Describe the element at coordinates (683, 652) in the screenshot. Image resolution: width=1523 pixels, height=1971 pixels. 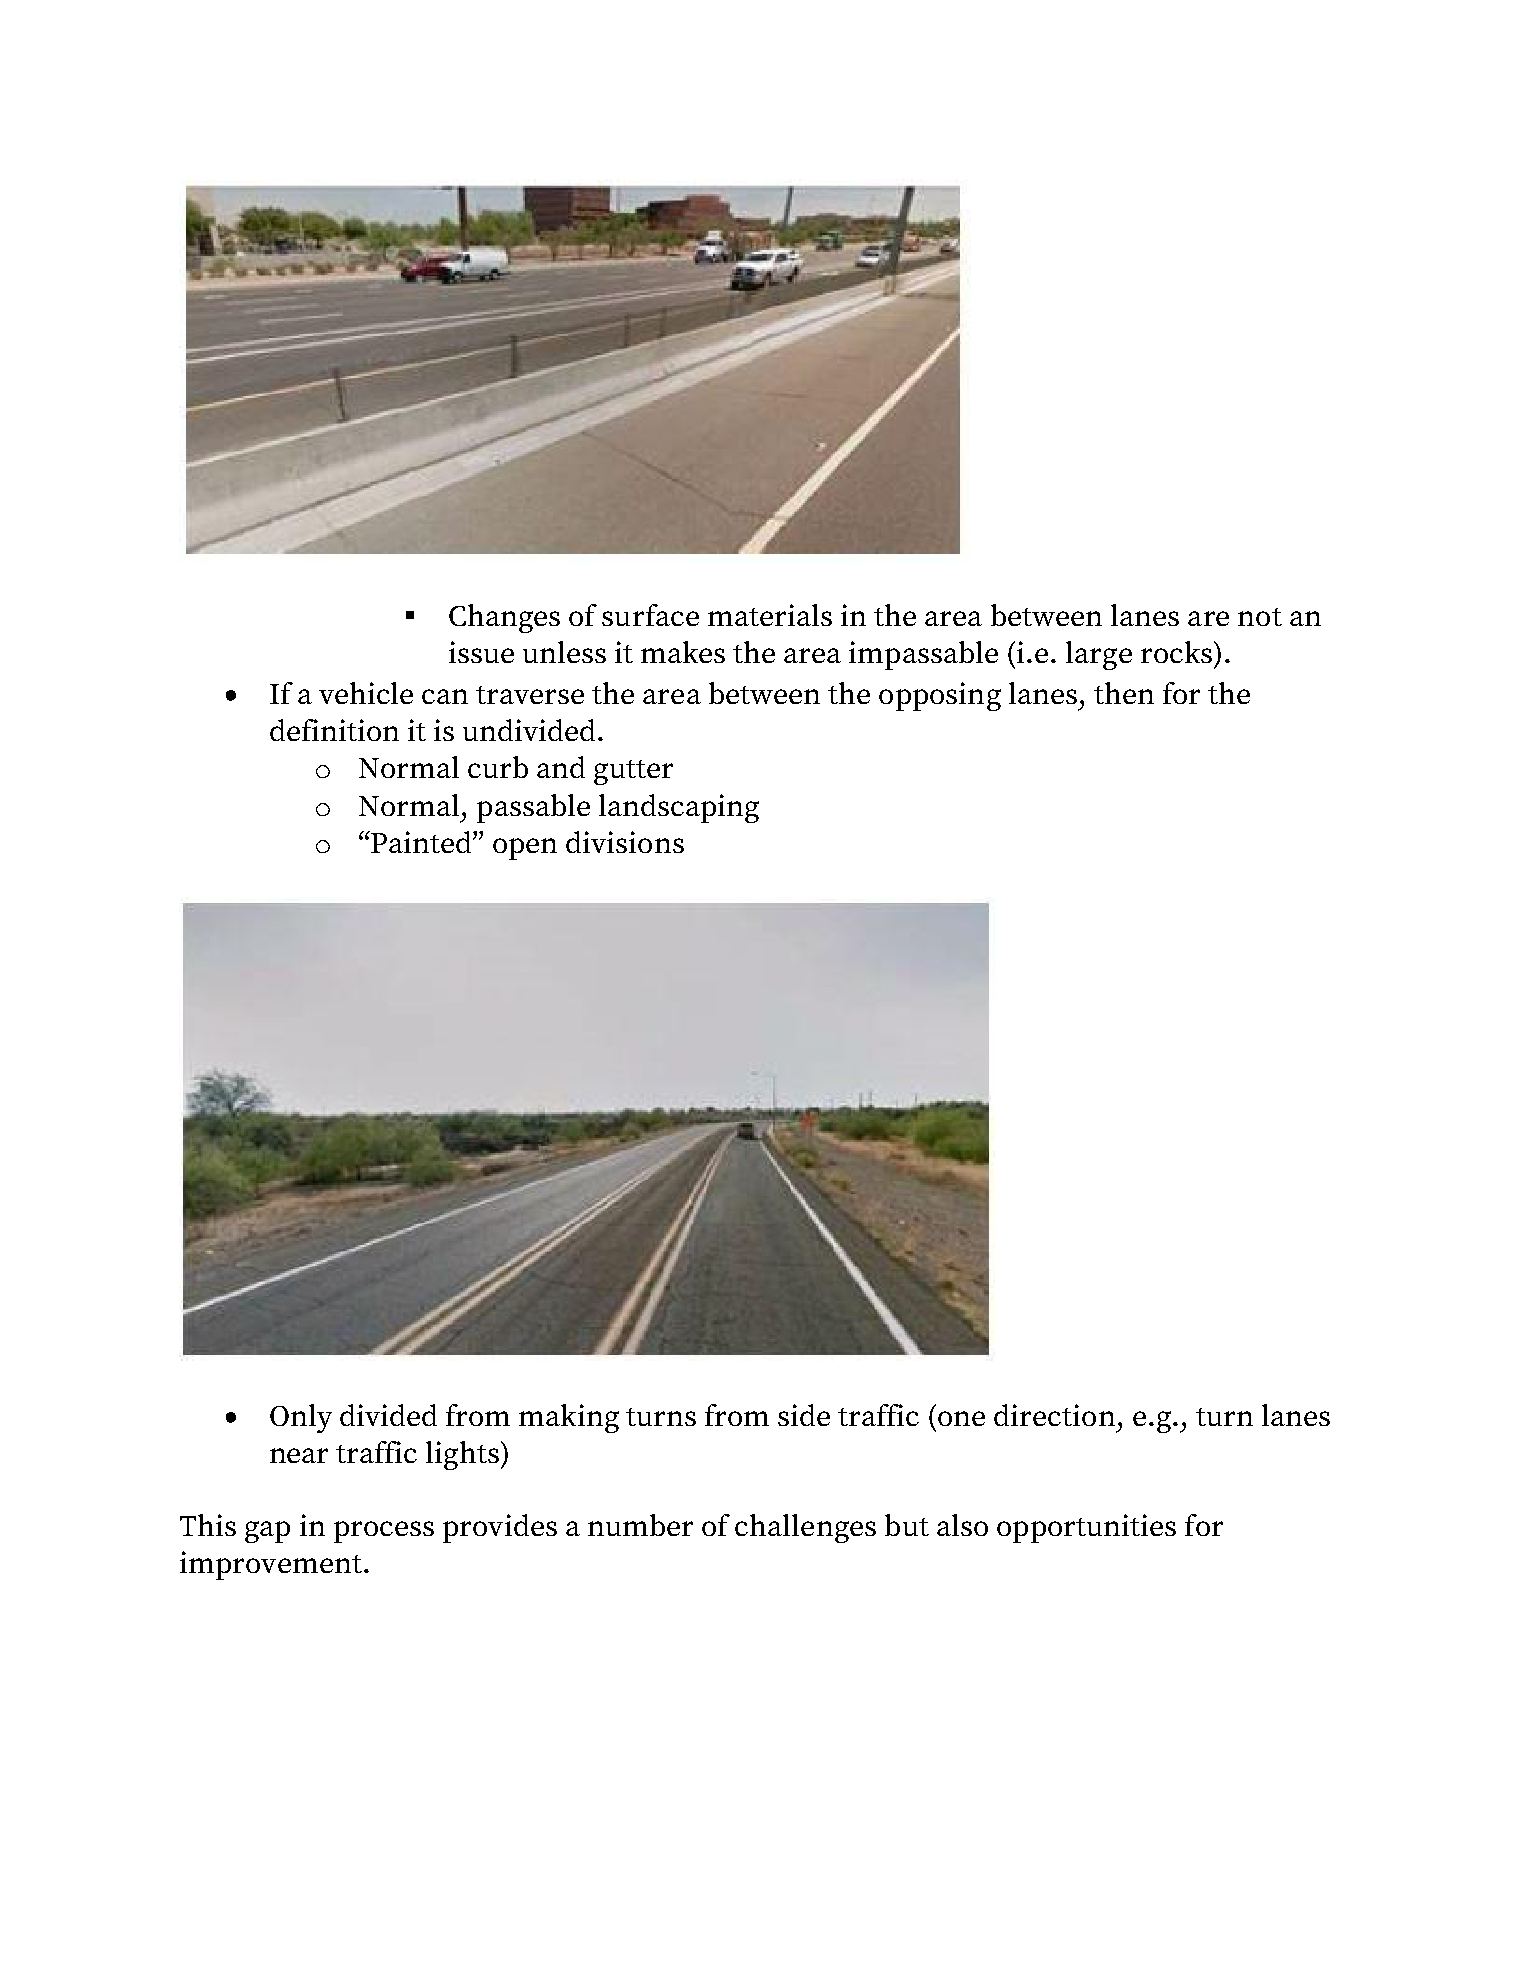
I see `makes` at that location.
